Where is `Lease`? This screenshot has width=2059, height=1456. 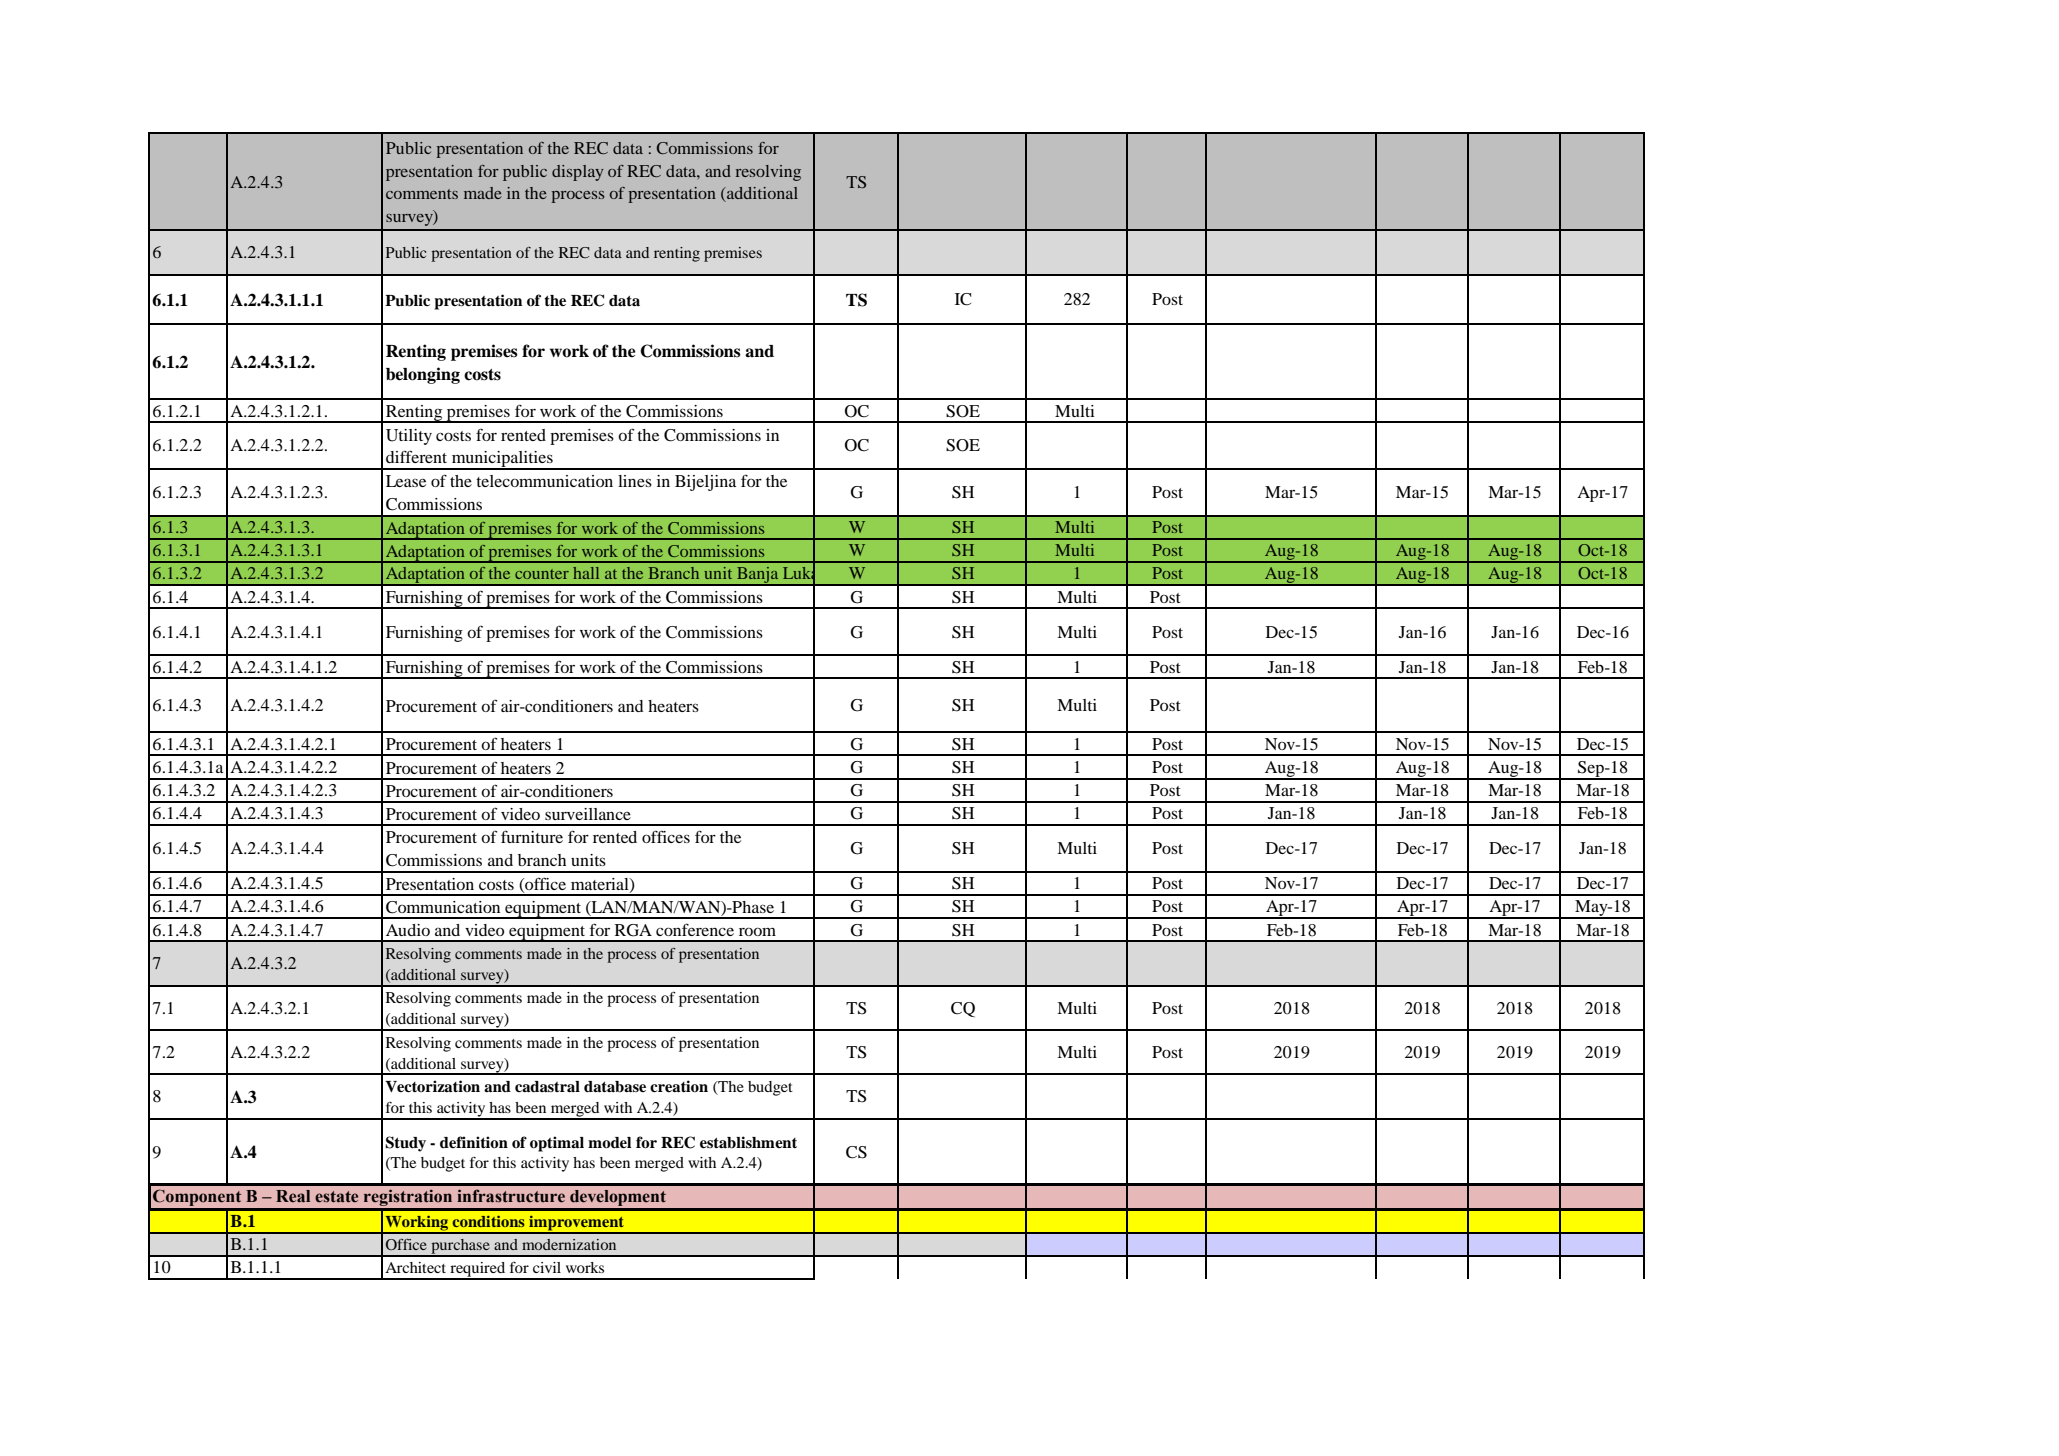 Lease is located at coordinates (406, 481).
